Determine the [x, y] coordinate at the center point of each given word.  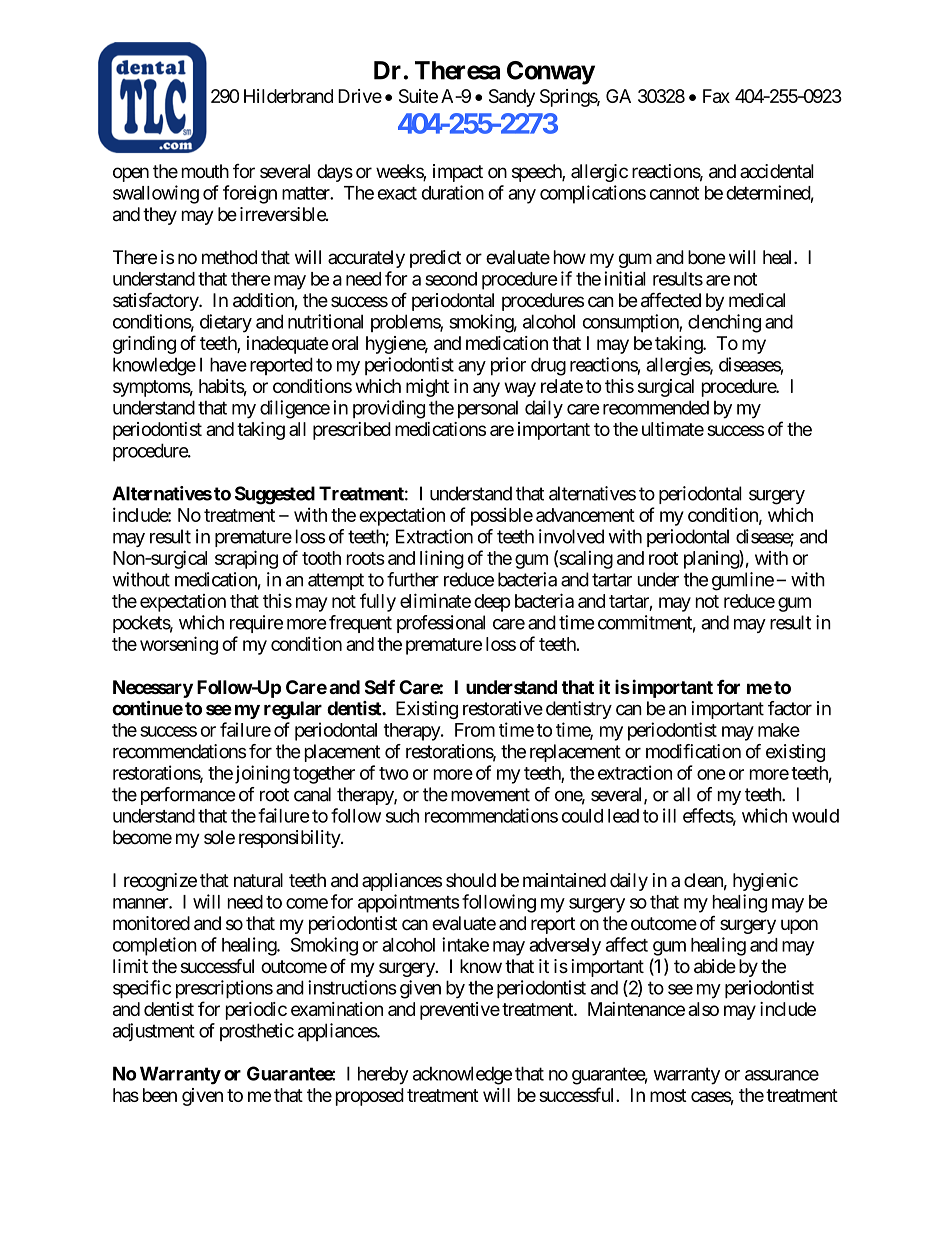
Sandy [512, 98]
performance [188, 796]
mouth [205, 171]
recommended [656, 407]
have [228, 364]
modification [693, 751]
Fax [716, 96]
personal [488, 409]
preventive [460, 1011]
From [475, 730]
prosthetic [257, 1032]
